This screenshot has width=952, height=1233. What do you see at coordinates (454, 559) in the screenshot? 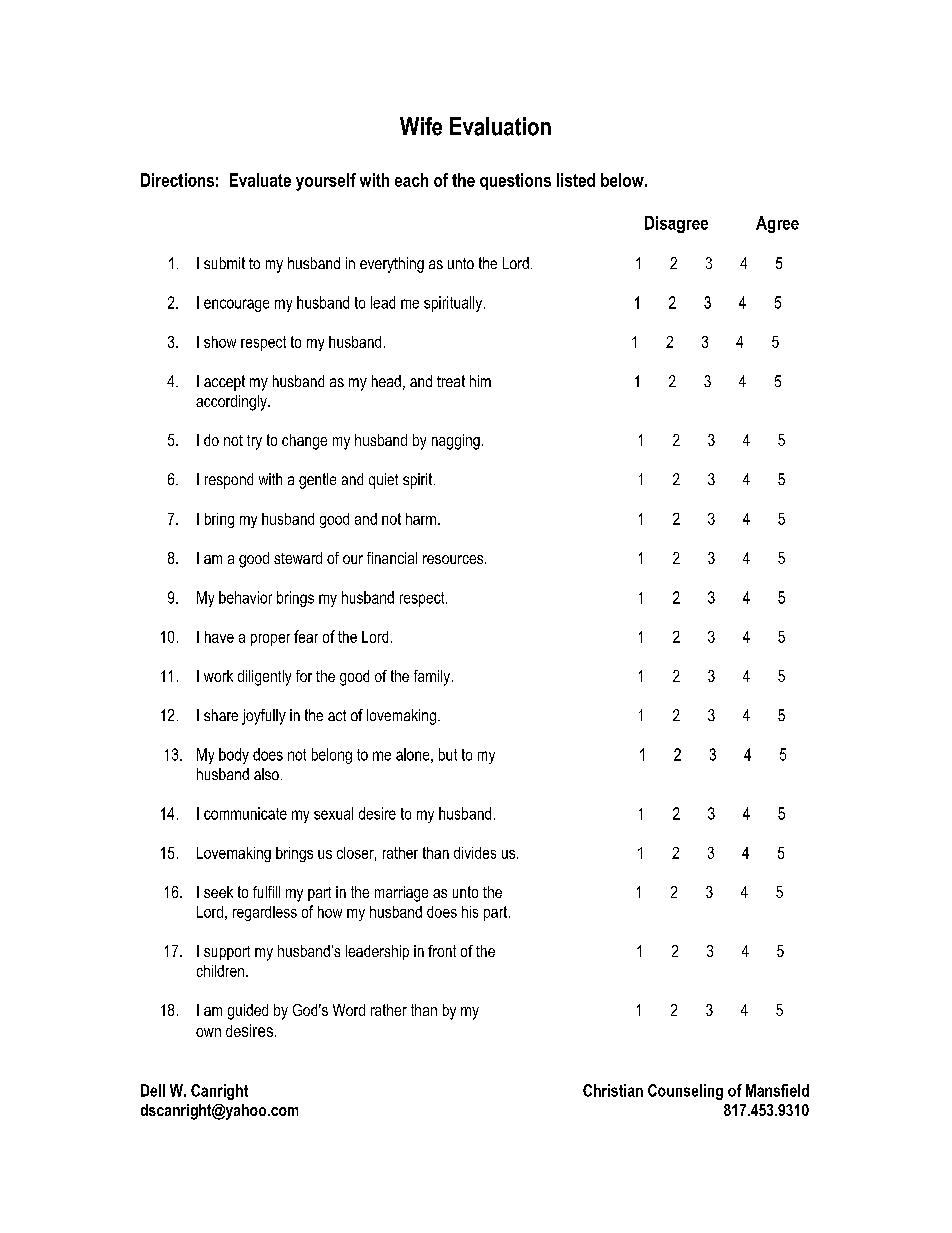
I see `resources` at bounding box center [454, 559].
